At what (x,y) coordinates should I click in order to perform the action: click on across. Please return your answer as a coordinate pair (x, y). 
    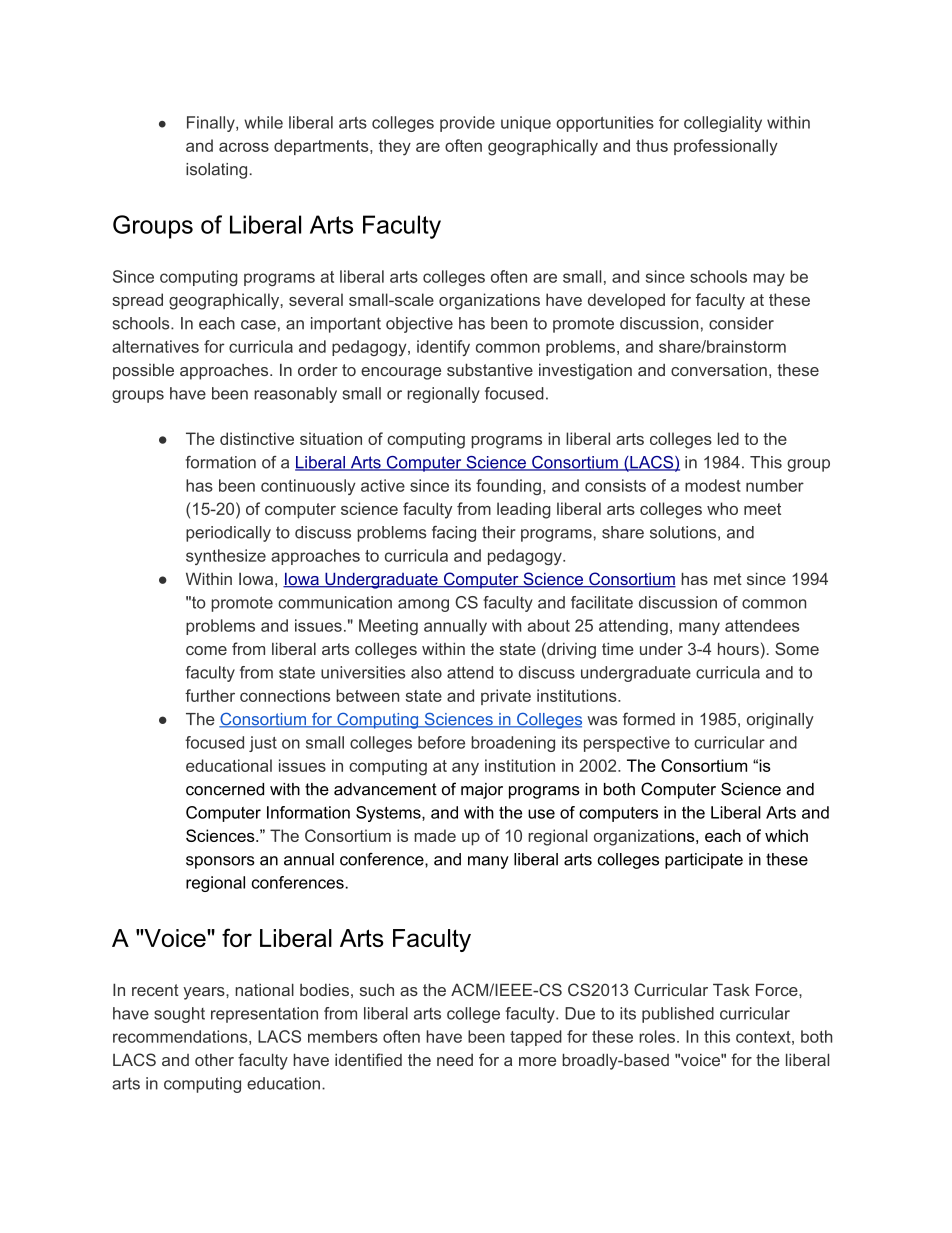
    Looking at the image, I should click on (244, 147).
